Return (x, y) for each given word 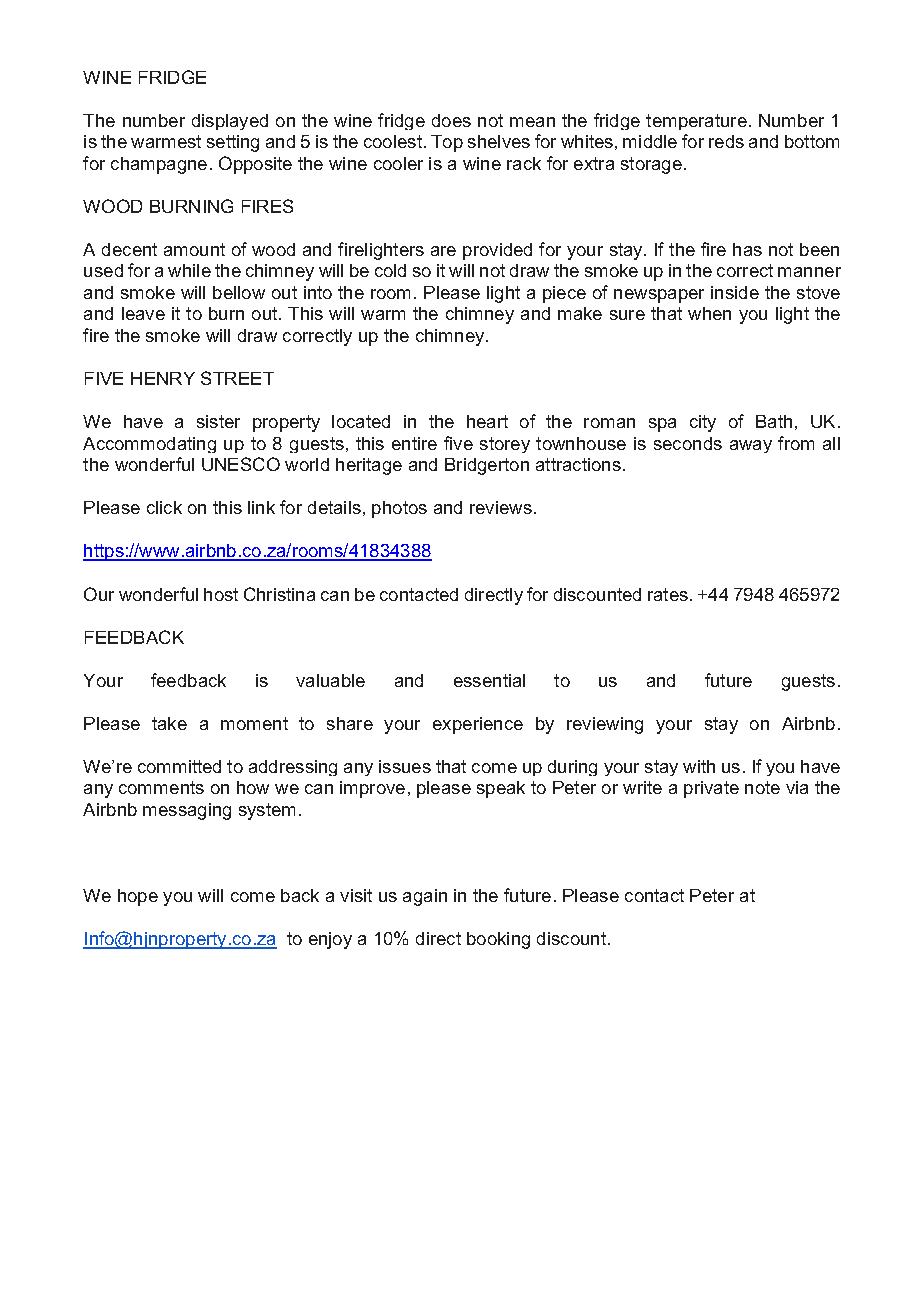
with (699, 766)
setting (233, 143)
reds (726, 141)
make (580, 313)
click (164, 507)
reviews (501, 507)
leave (143, 313)
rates (668, 594)
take (169, 723)
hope (138, 897)
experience (478, 725)
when (709, 313)
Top (447, 143)
